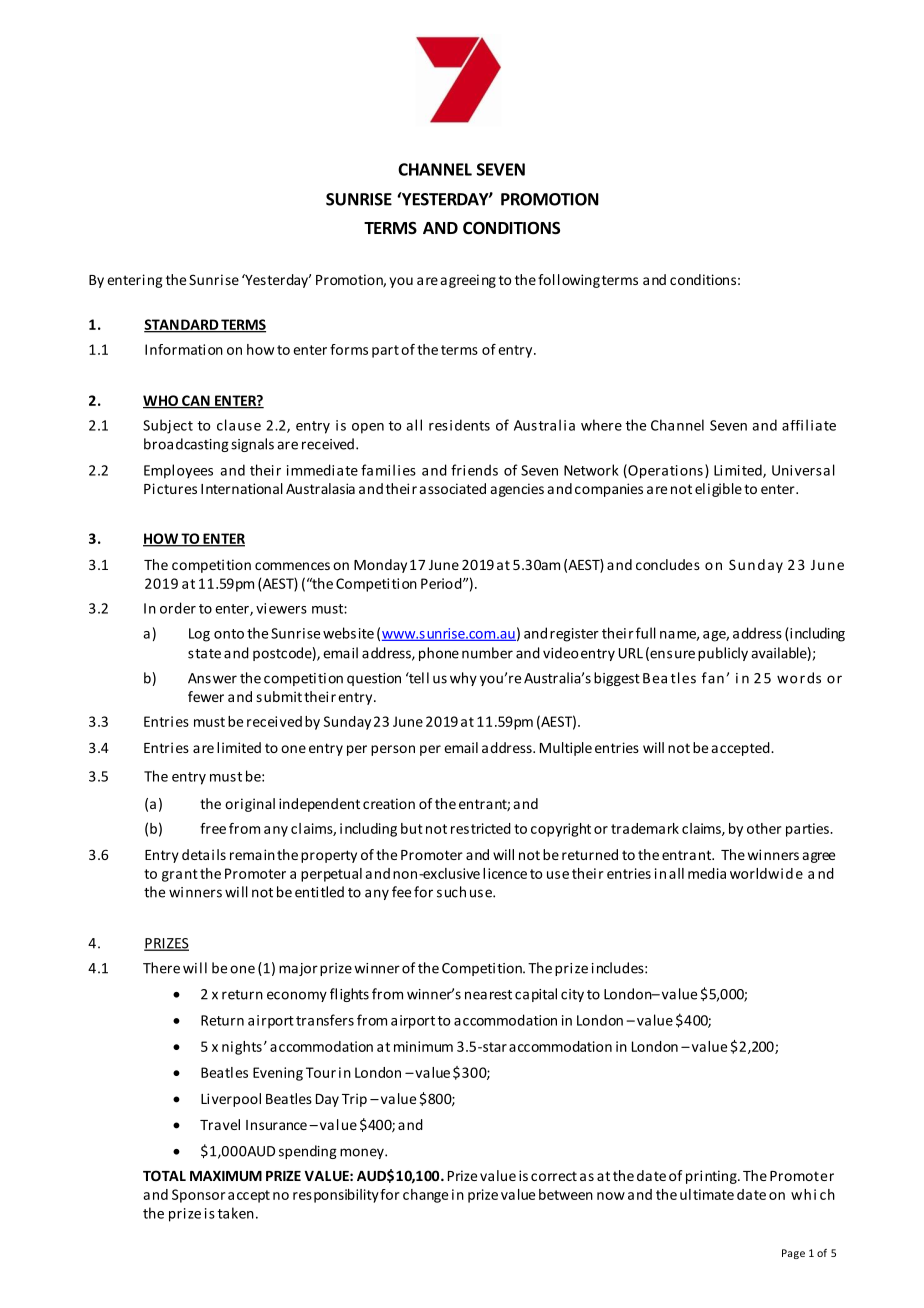  Describe the element at coordinates (236, 1213) in the document. I see `taken` at that location.
